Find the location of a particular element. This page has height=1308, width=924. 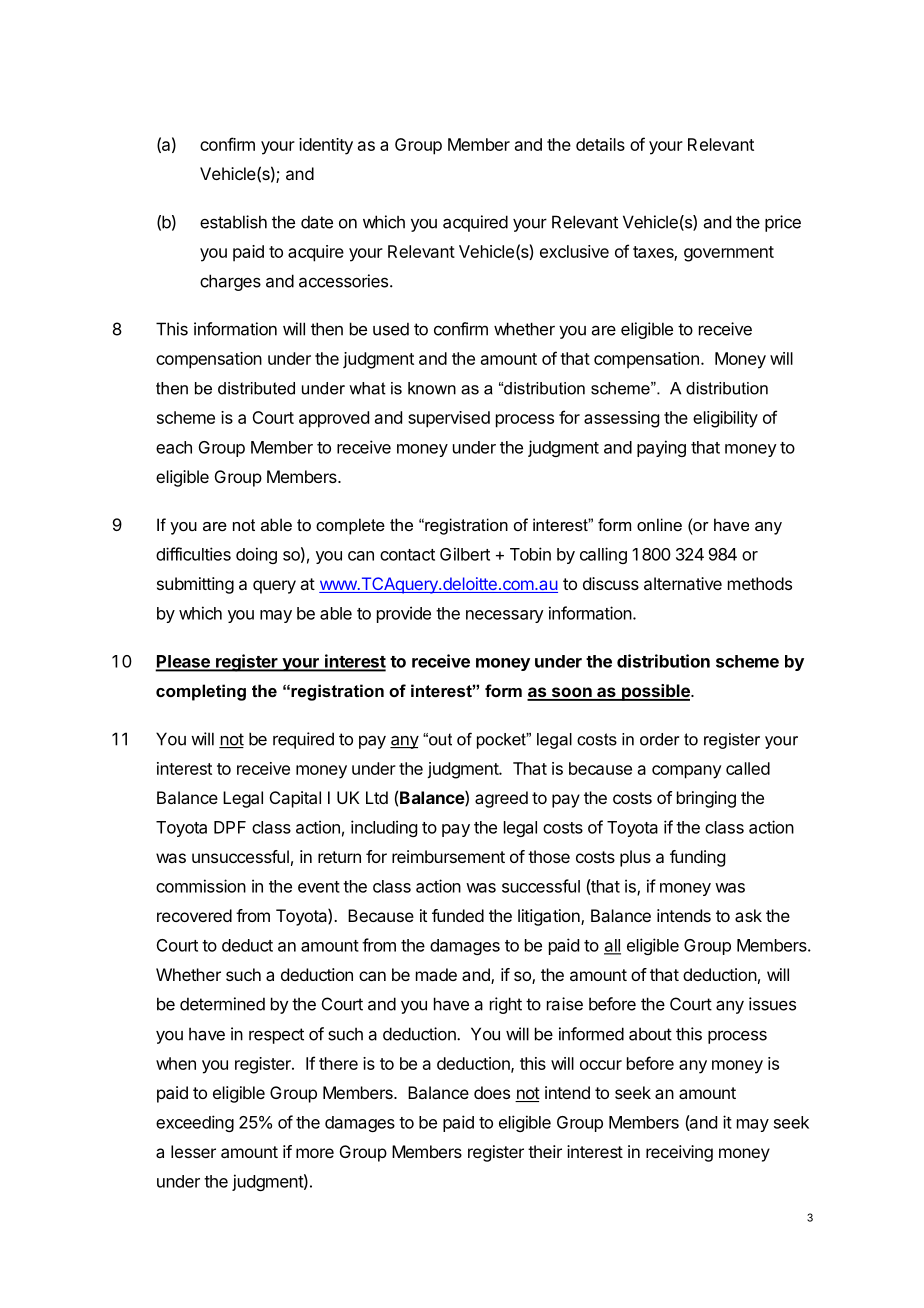

exceeding is located at coordinates (195, 1123).
